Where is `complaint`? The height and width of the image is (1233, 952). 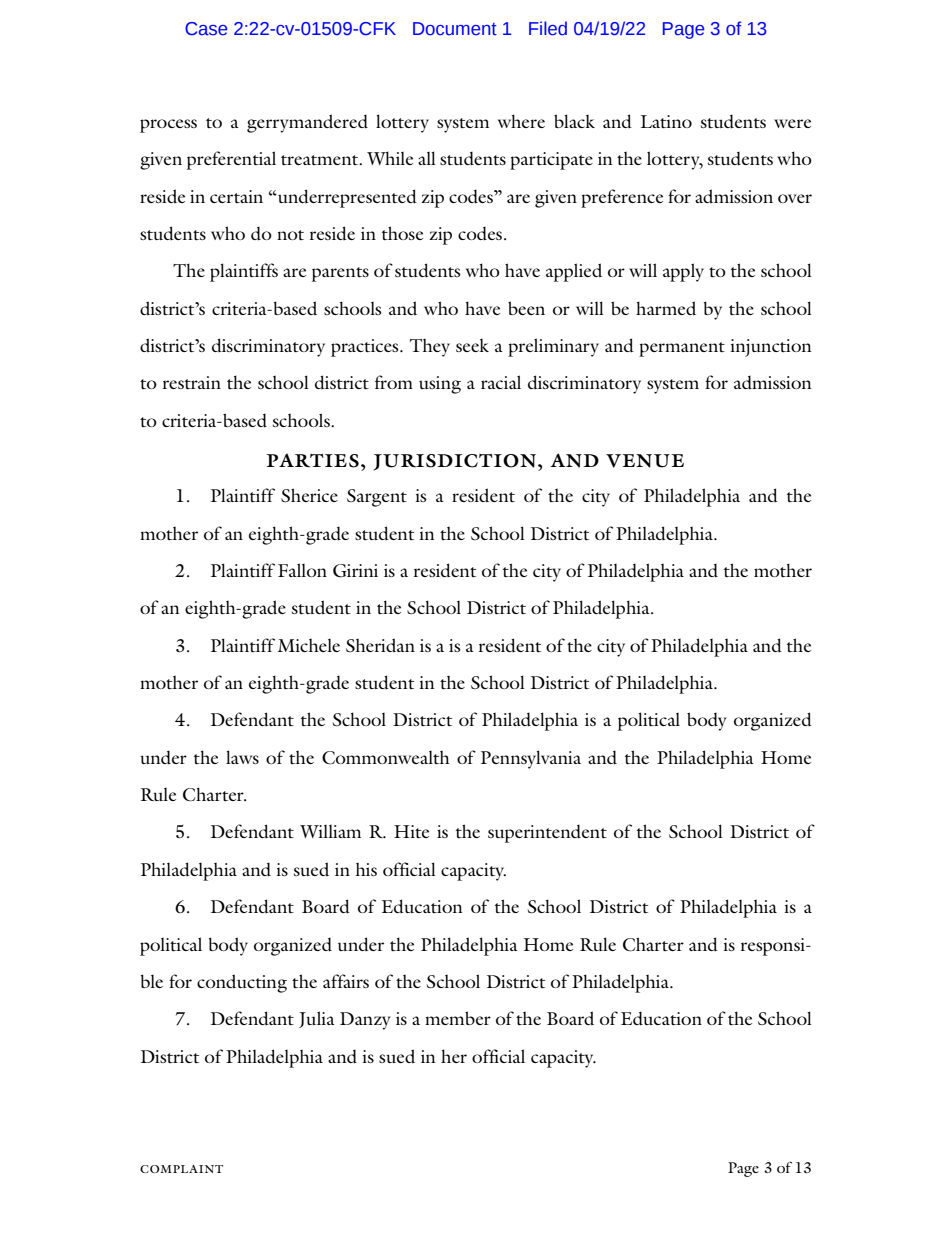
complaint is located at coordinates (181, 1169).
